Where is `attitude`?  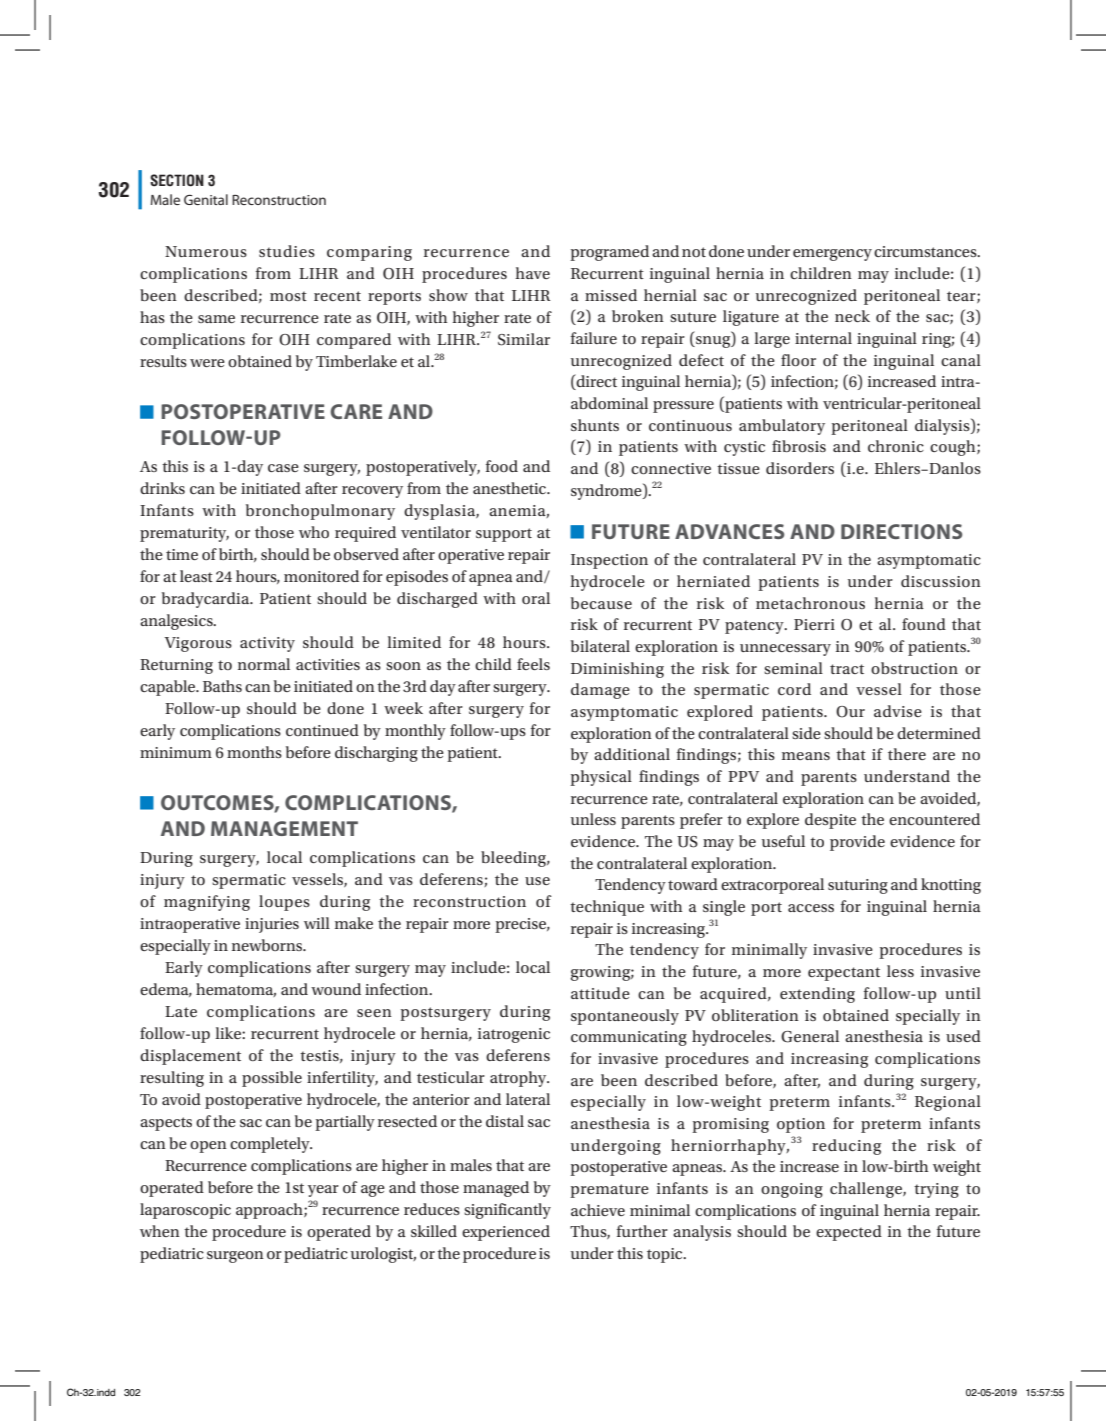
attitude is located at coordinates (600, 993).
